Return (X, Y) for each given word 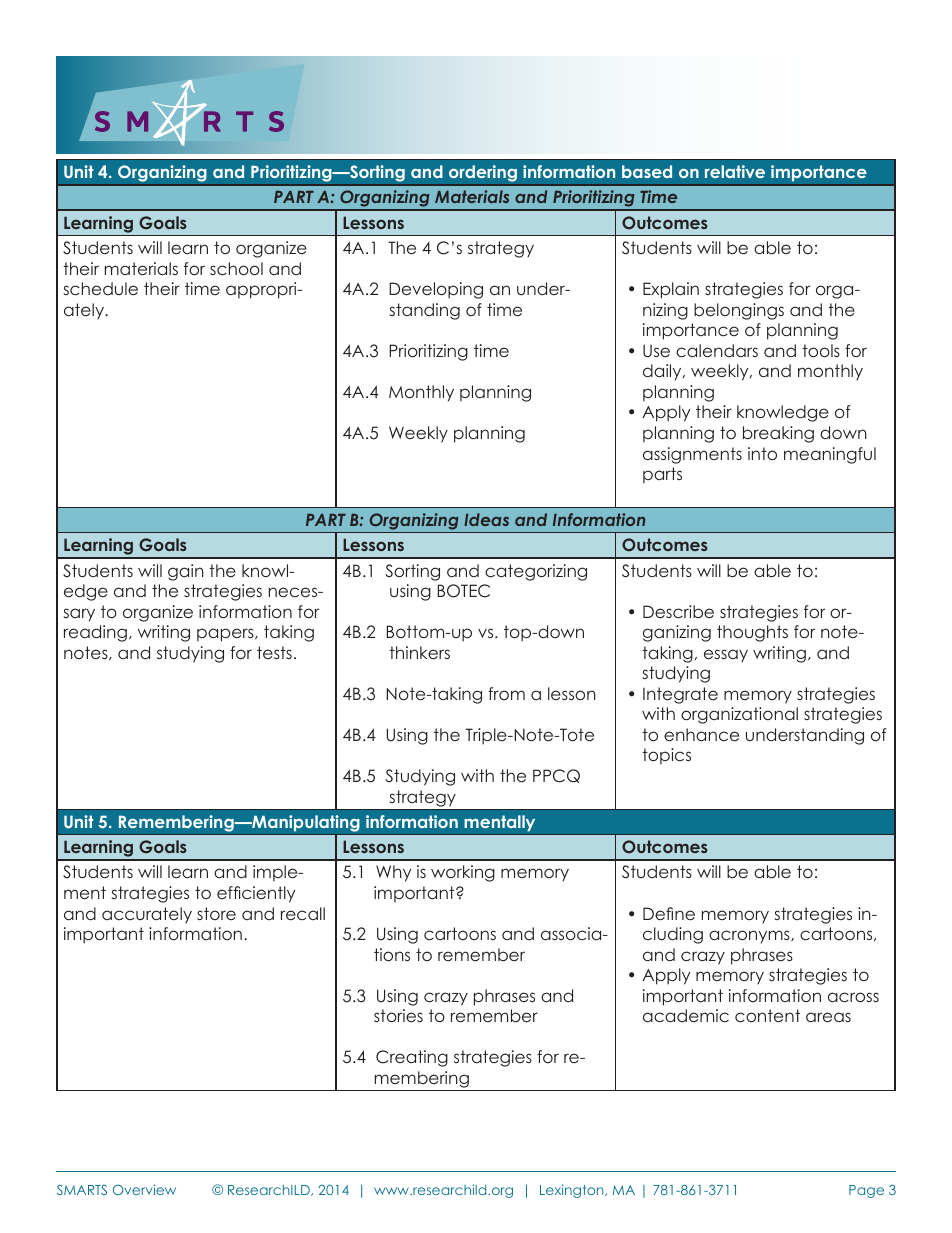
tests (274, 652)
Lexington (573, 1191)
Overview (144, 1189)
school (236, 268)
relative (735, 171)
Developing (436, 290)
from (506, 693)
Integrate (680, 695)
